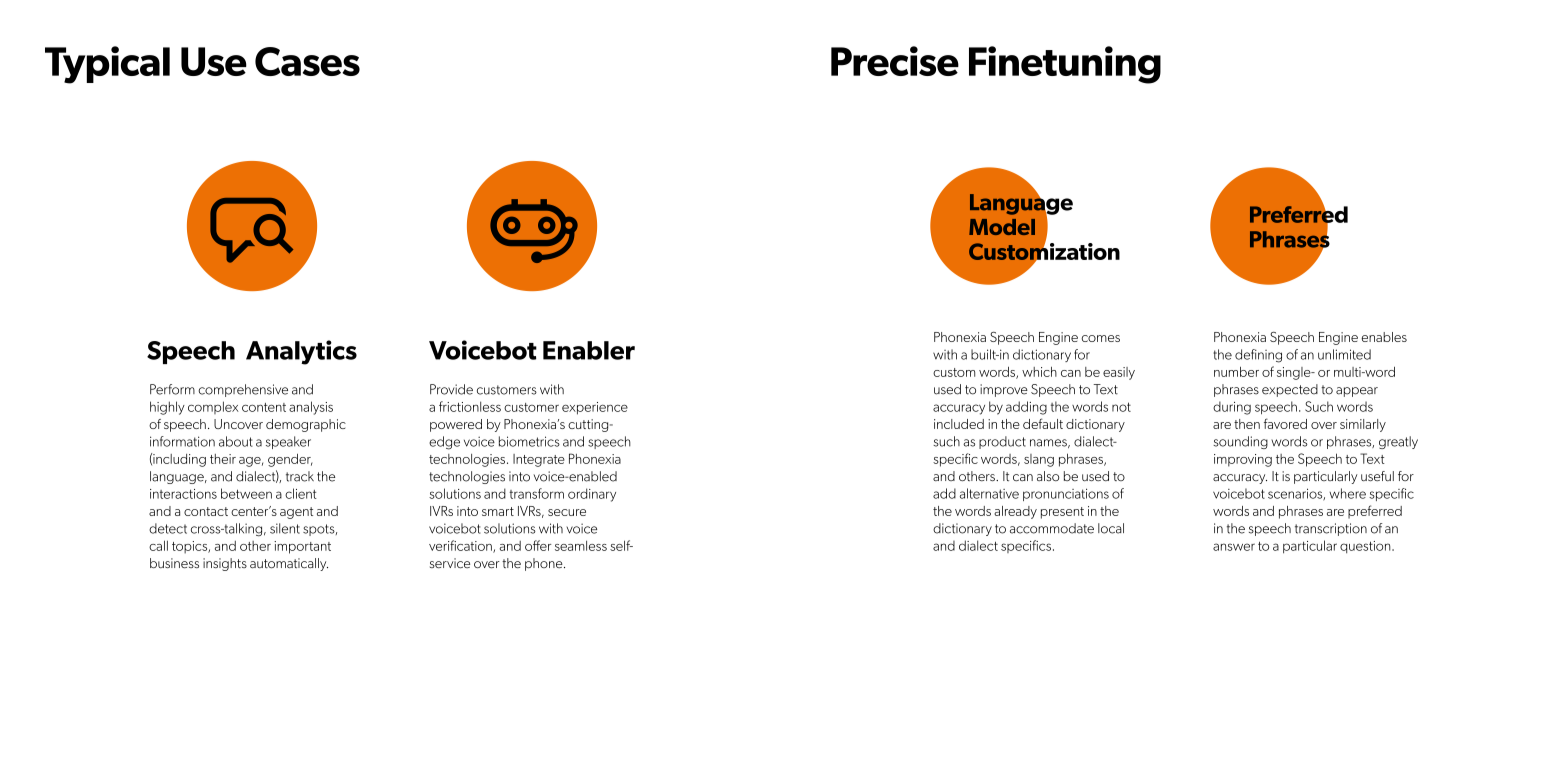 The height and width of the image is (784, 1568). Describe the element at coordinates (1384, 337) in the image. I see `enables` at that location.
